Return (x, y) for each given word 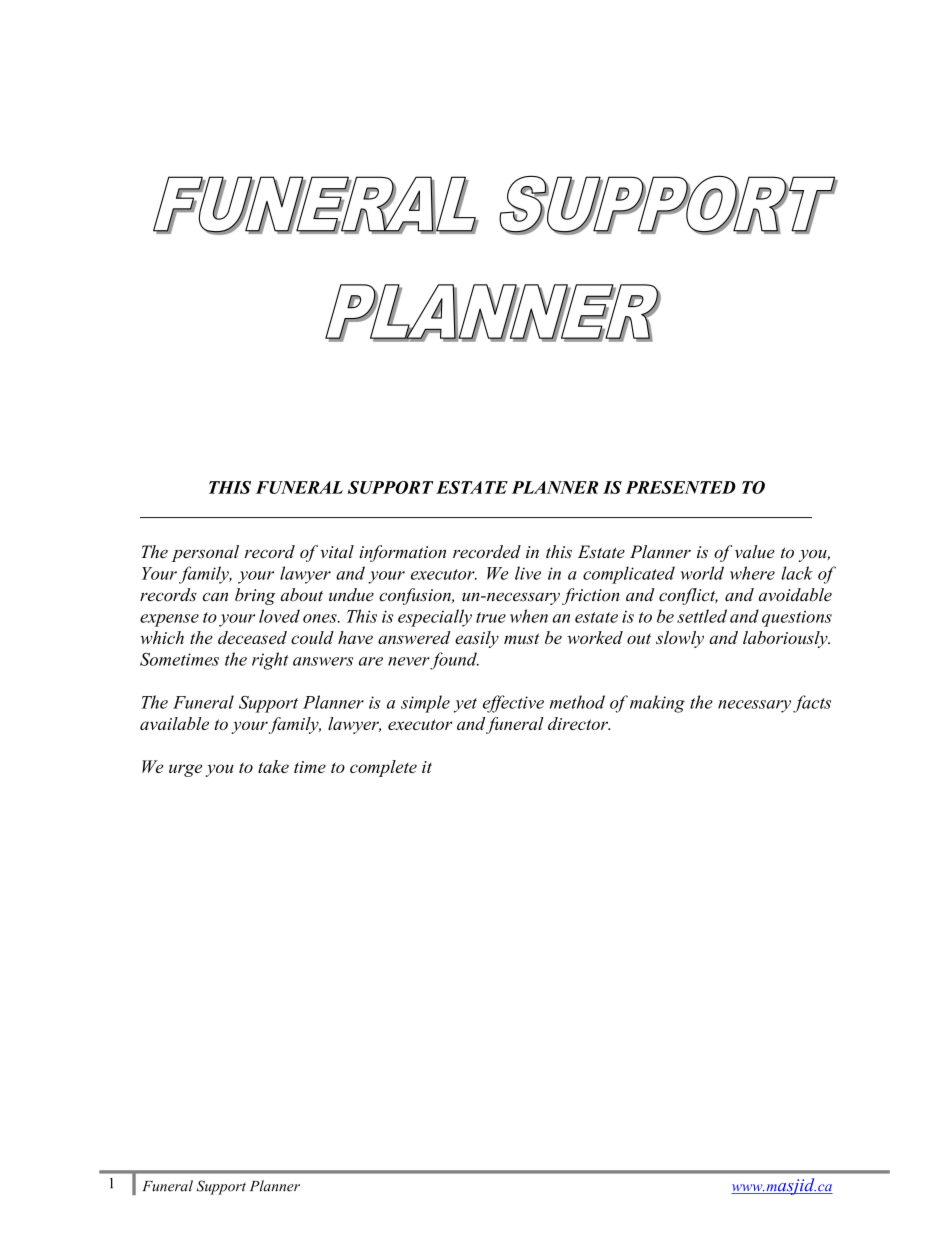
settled (702, 616)
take (273, 766)
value (755, 552)
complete (383, 768)
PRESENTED (680, 487)
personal (205, 553)
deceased (252, 637)
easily (477, 639)
